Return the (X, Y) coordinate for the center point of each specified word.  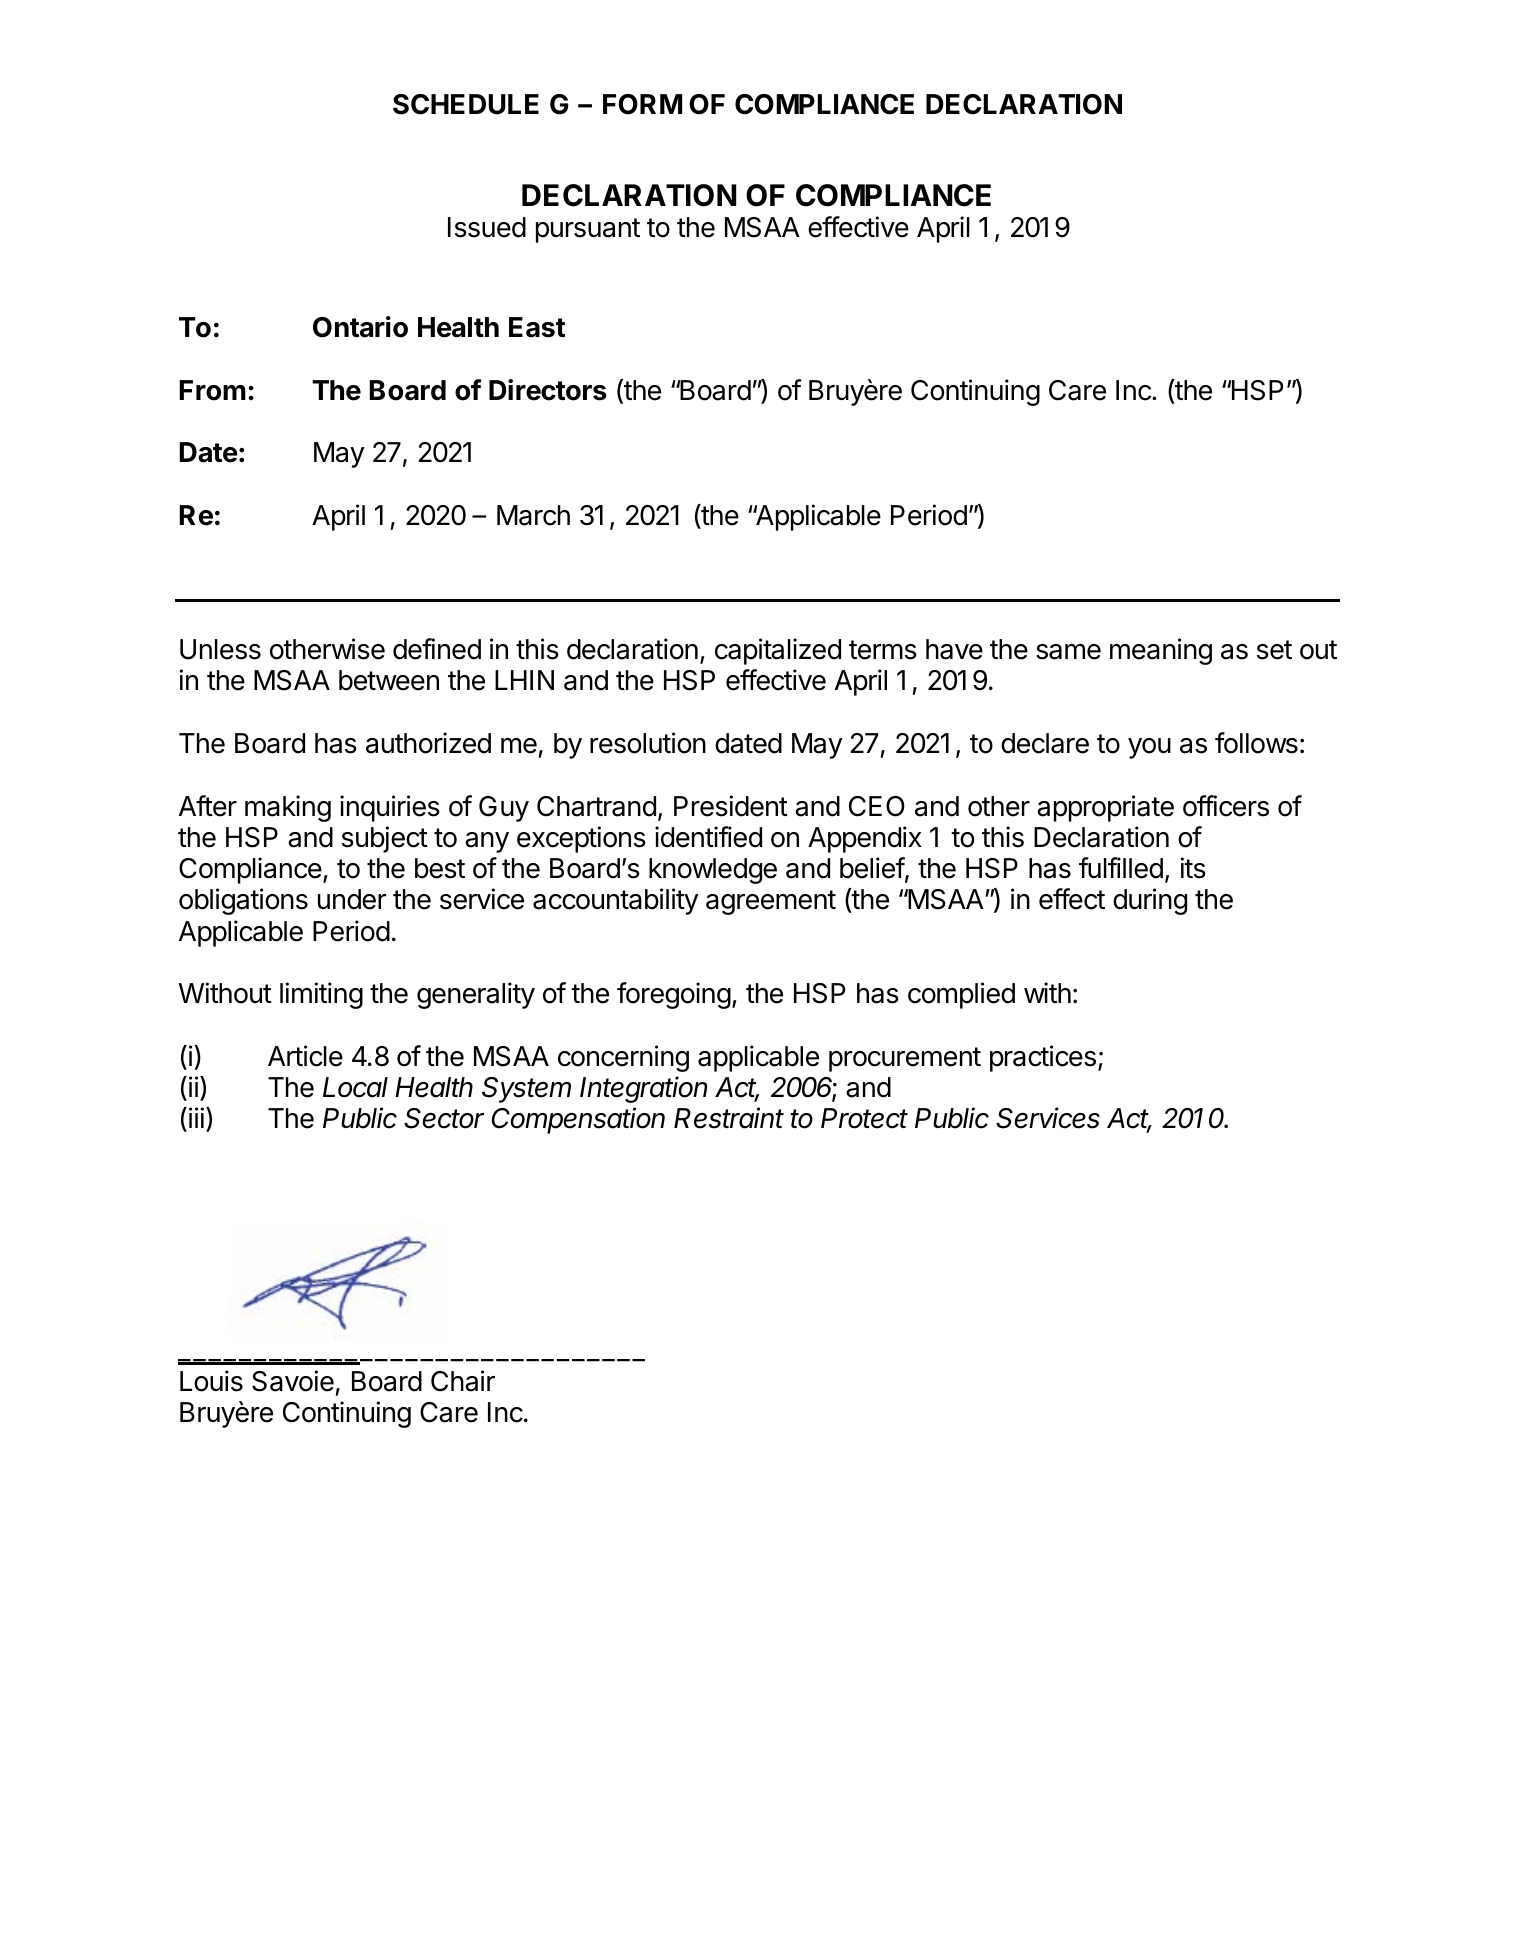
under (352, 899)
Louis (211, 1381)
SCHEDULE (466, 104)
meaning (1161, 651)
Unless (220, 649)
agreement (771, 902)
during (1150, 901)
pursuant (588, 230)
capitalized (778, 651)
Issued (487, 227)
